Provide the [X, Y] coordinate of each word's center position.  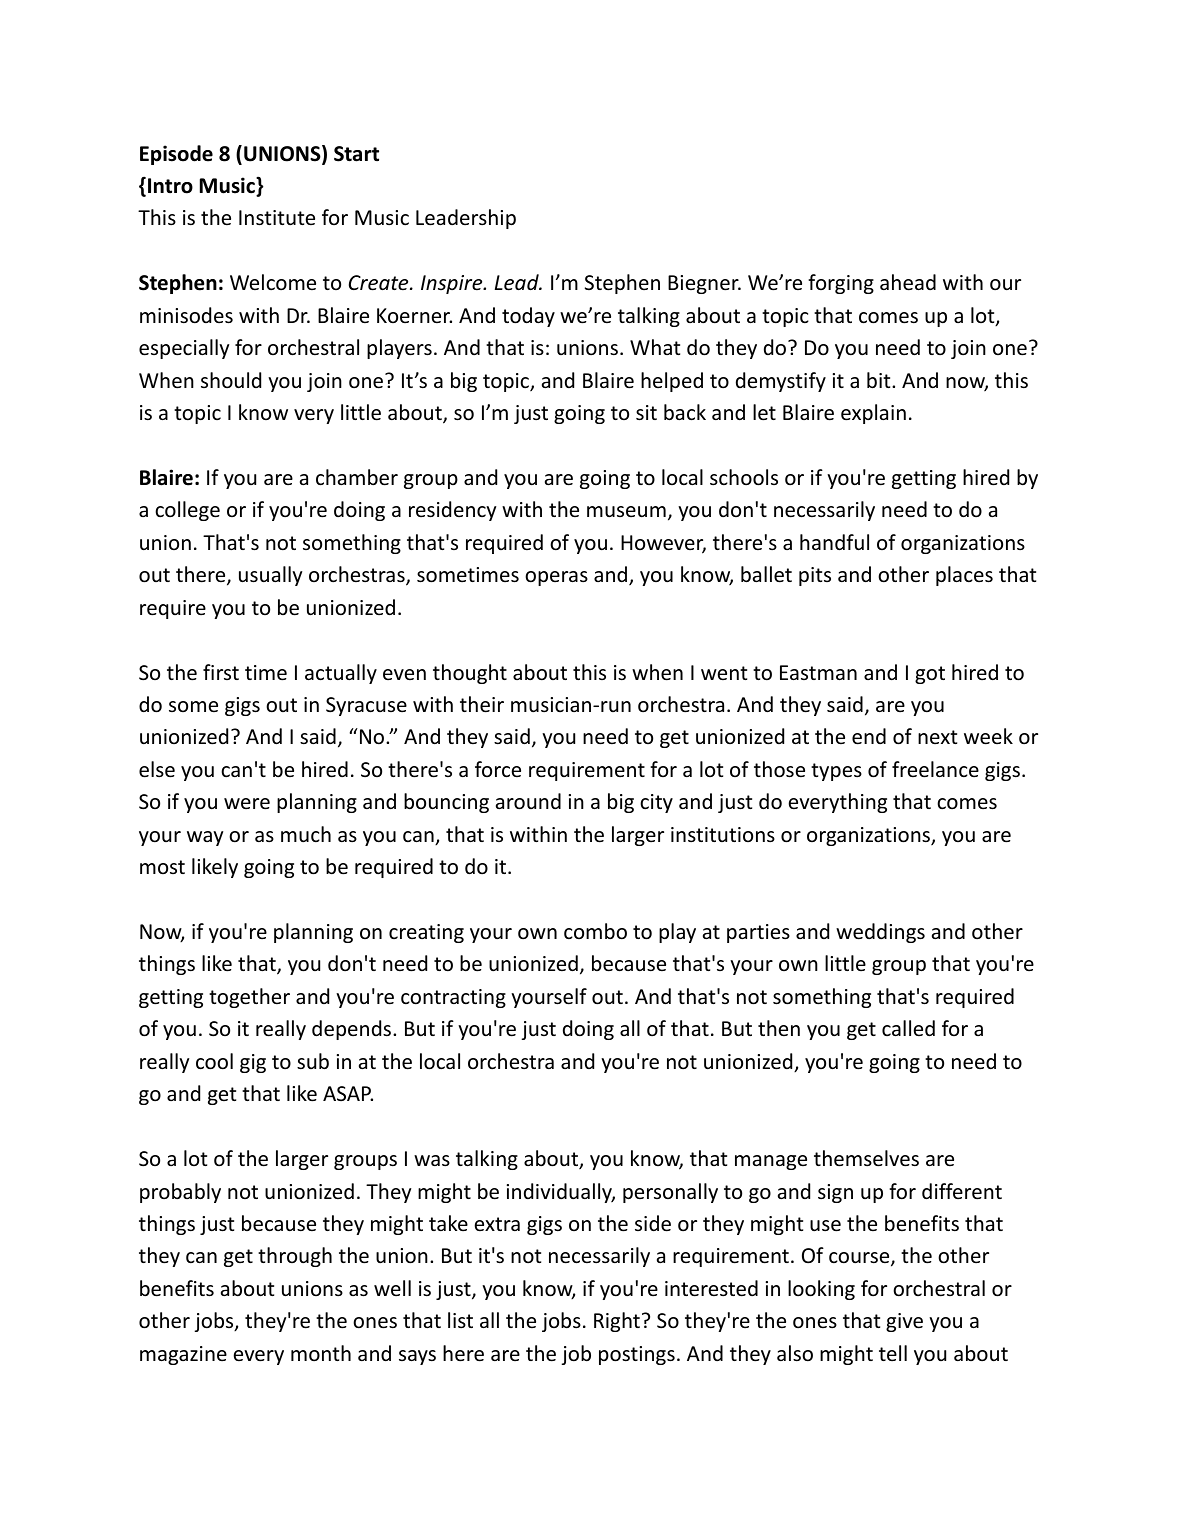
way [205, 838]
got [930, 675]
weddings [880, 933]
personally [670, 1193]
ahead [908, 282]
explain [873, 414]
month [321, 1353]
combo [595, 931]
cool [214, 1061]
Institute [277, 218]
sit [646, 413]
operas [556, 578]
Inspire [453, 284]
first [221, 672]
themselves [866, 1158]
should [231, 380]
